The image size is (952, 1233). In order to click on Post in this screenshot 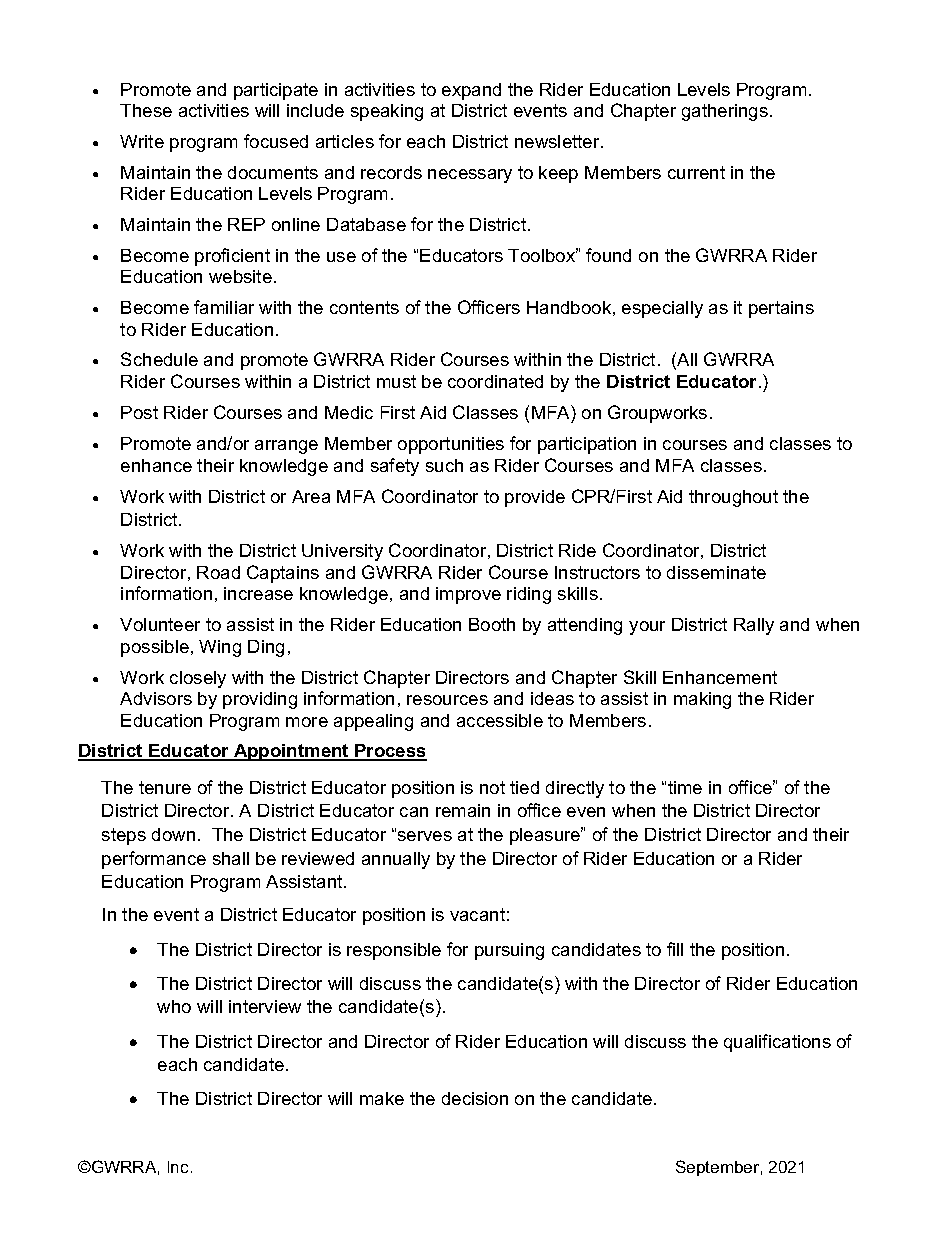, I will do `click(139, 412)`.
